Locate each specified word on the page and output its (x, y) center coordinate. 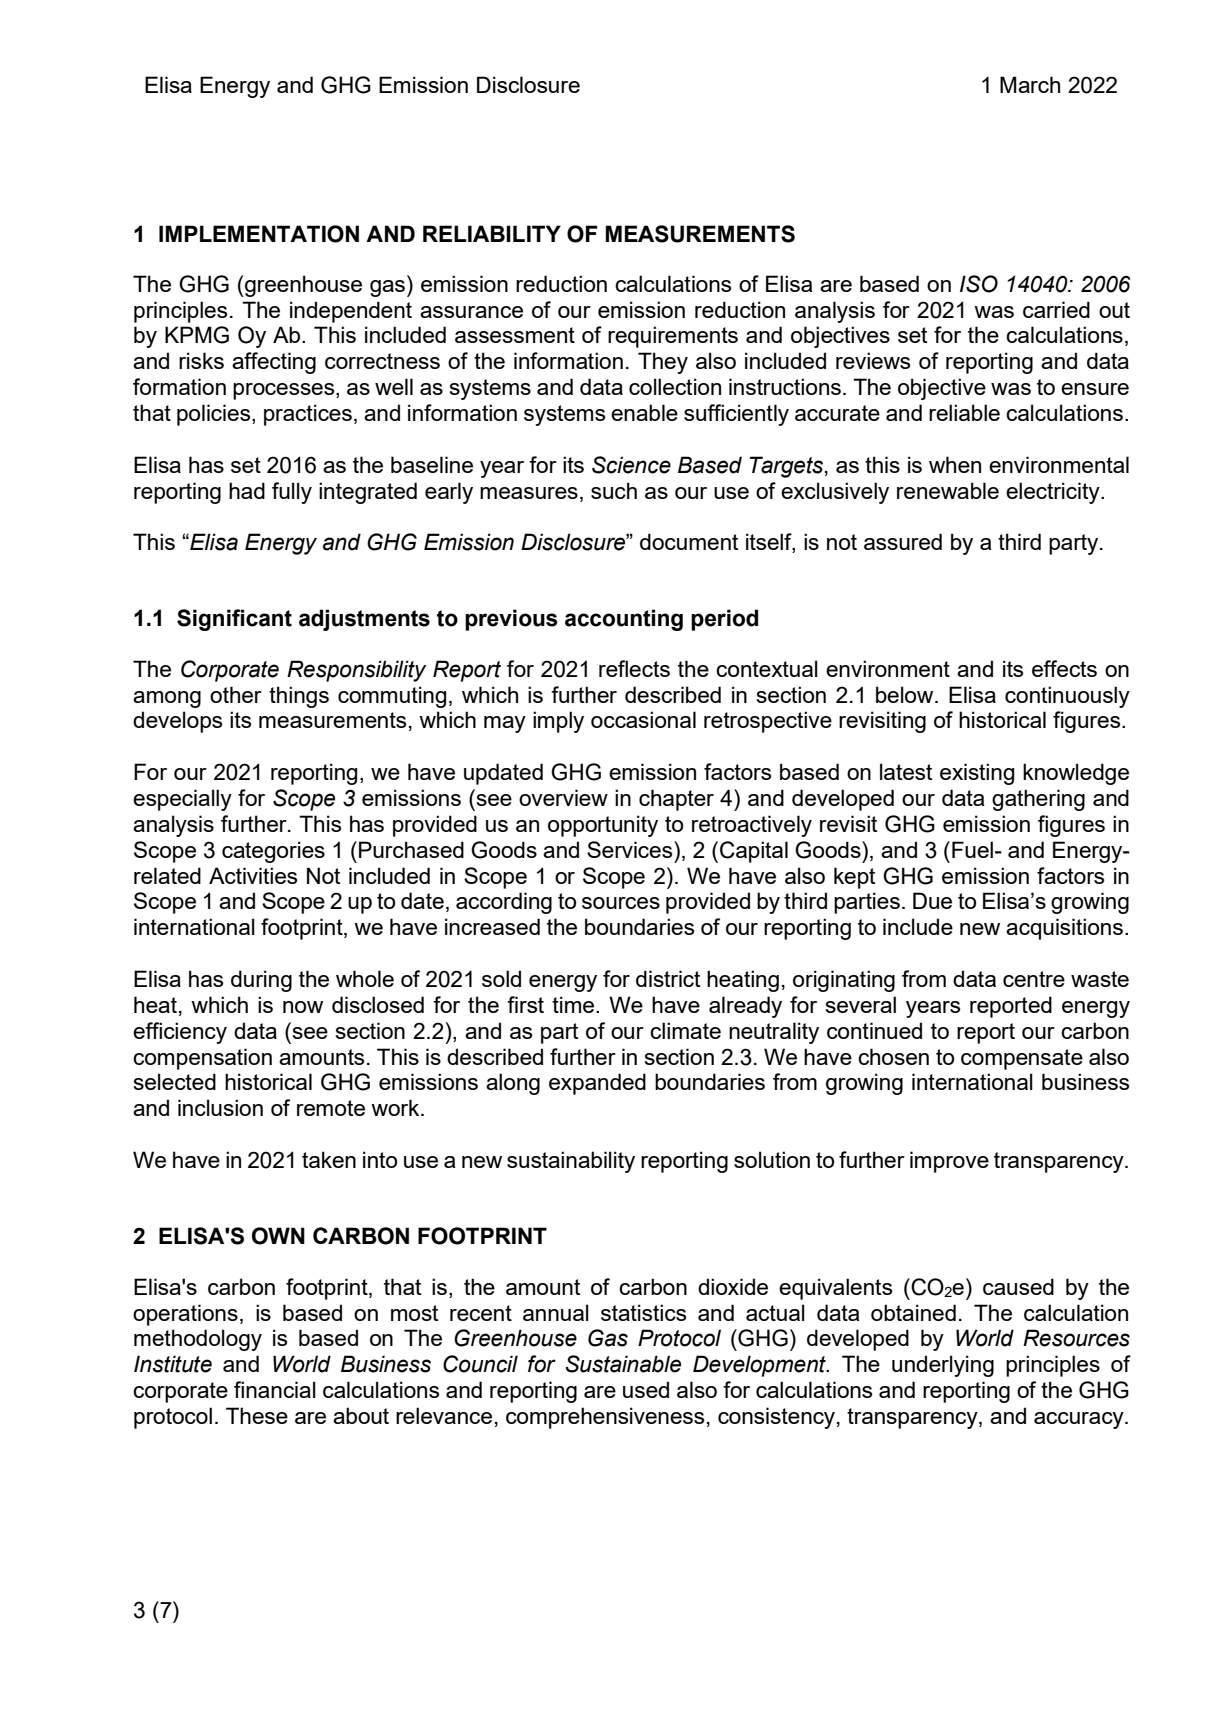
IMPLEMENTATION (259, 234)
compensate (1022, 1059)
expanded (597, 1084)
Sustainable (623, 1364)
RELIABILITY (492, 233)
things (299, 697)
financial (275, 1389)
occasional (643, 719)
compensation (202, 1059)
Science (631, 465)
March (1030, 84)
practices (308, 415)
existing (977, 774)
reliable (964, 412)
